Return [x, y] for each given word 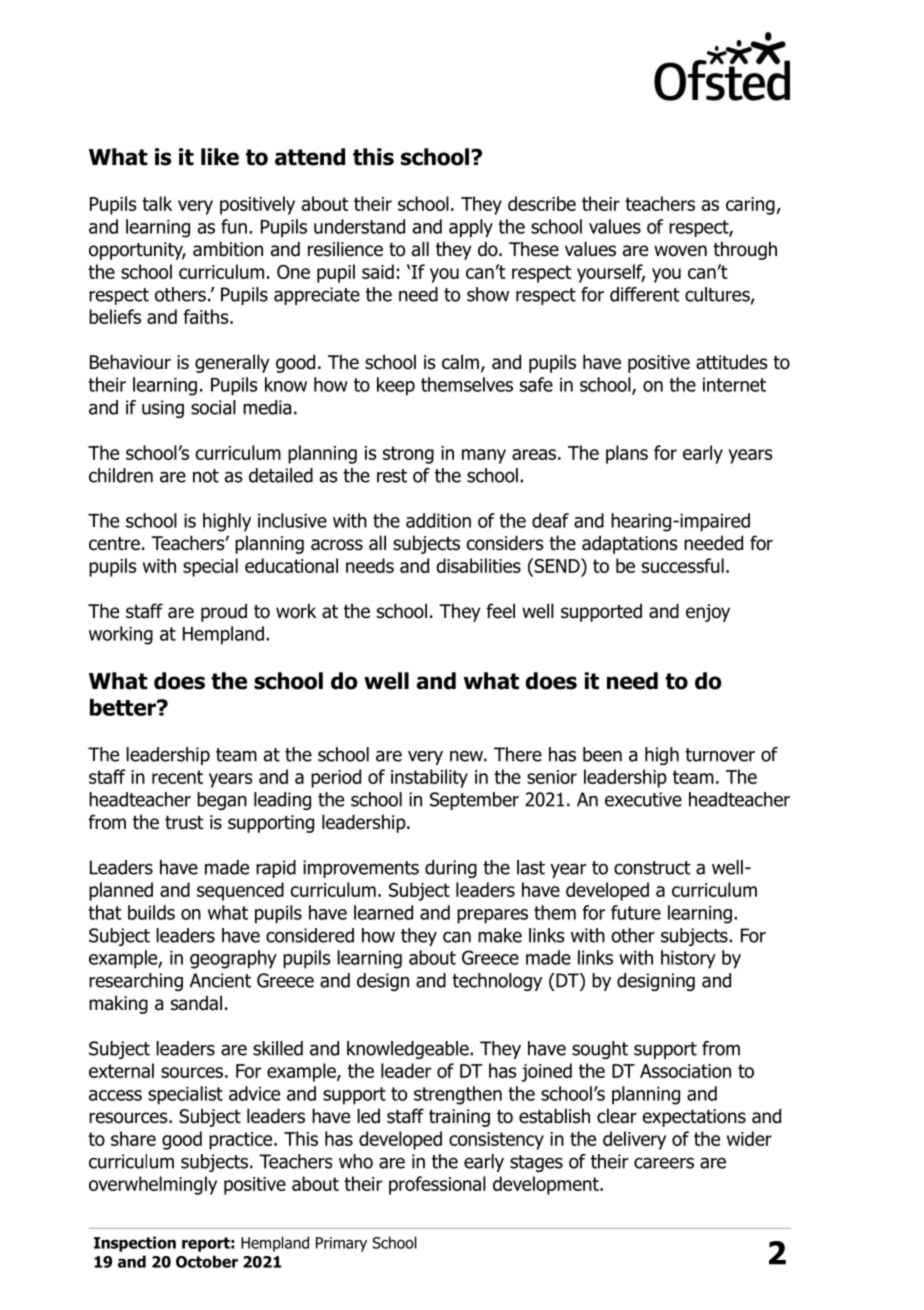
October [207, 1261]
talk [157, 203]
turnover [720, 755]
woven [680, 251]
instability [429, 778]
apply [471, 228]
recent [177, 777]
